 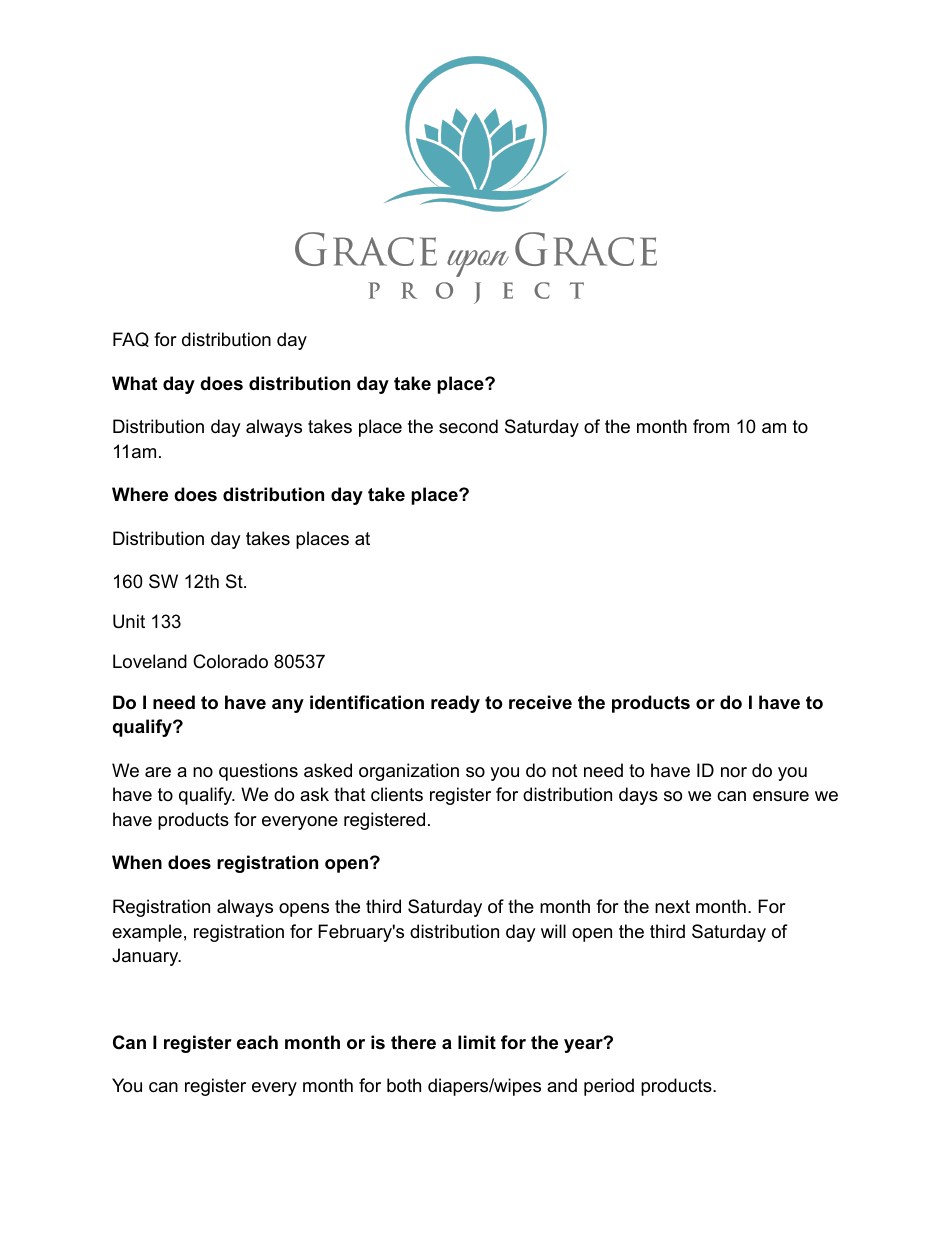 What do you see at coordinates (734, 772) in the screenshot?
I see `nor` at bounding box center [734, 772].
